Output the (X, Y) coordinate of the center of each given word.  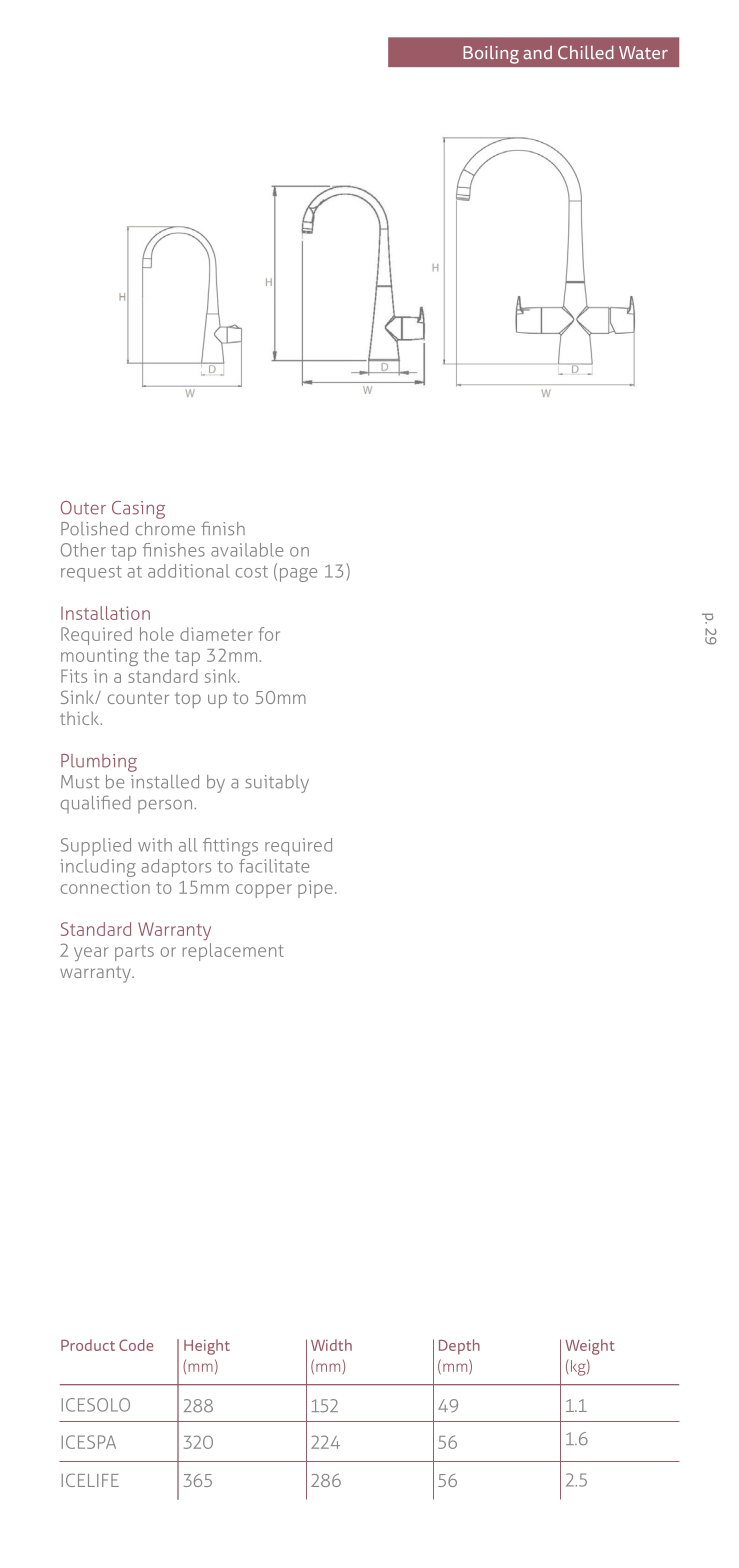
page (298, 575)
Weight (590, 1347)
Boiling (491, 54)
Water (643, 52)
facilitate (274, 866)
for (269, 634)
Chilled (586, 52)
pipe (315, 889)
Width (331, 1345)
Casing (138, 510)
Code (136, 1345)
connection (105, 887)
